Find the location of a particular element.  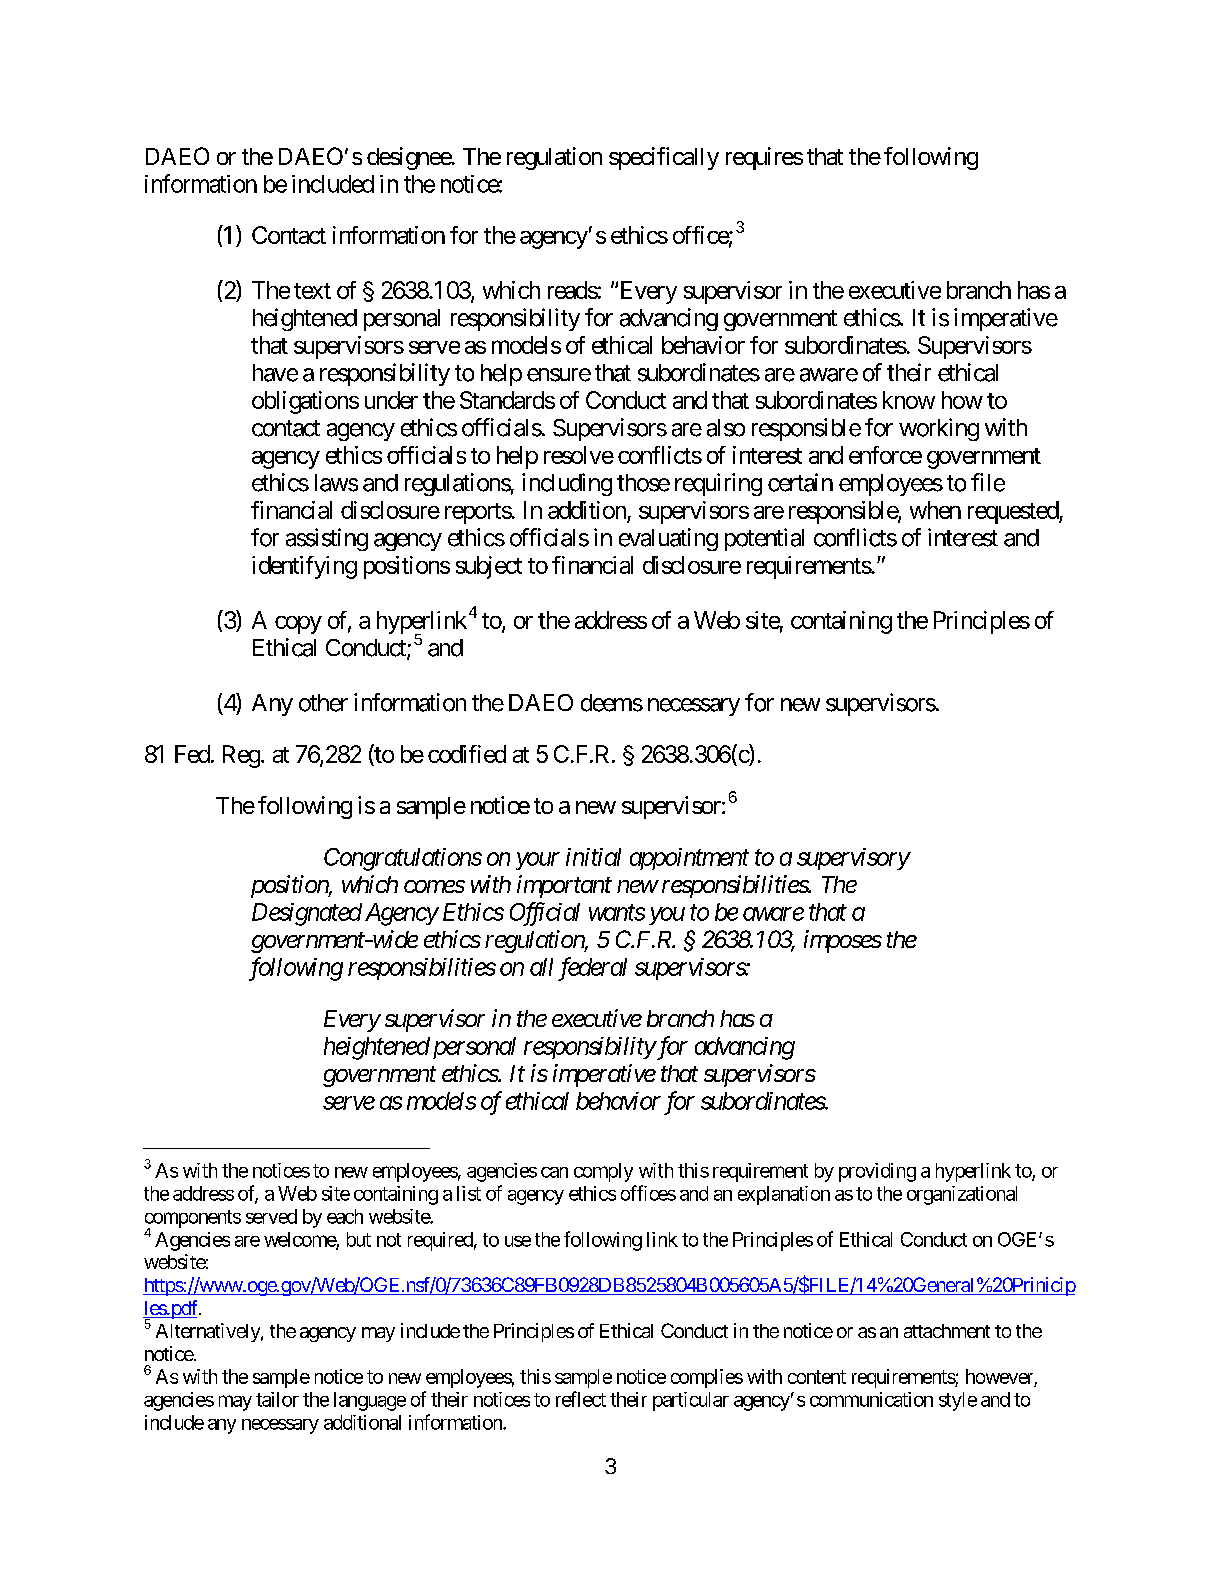

text is located at coordinates (312, 291).
